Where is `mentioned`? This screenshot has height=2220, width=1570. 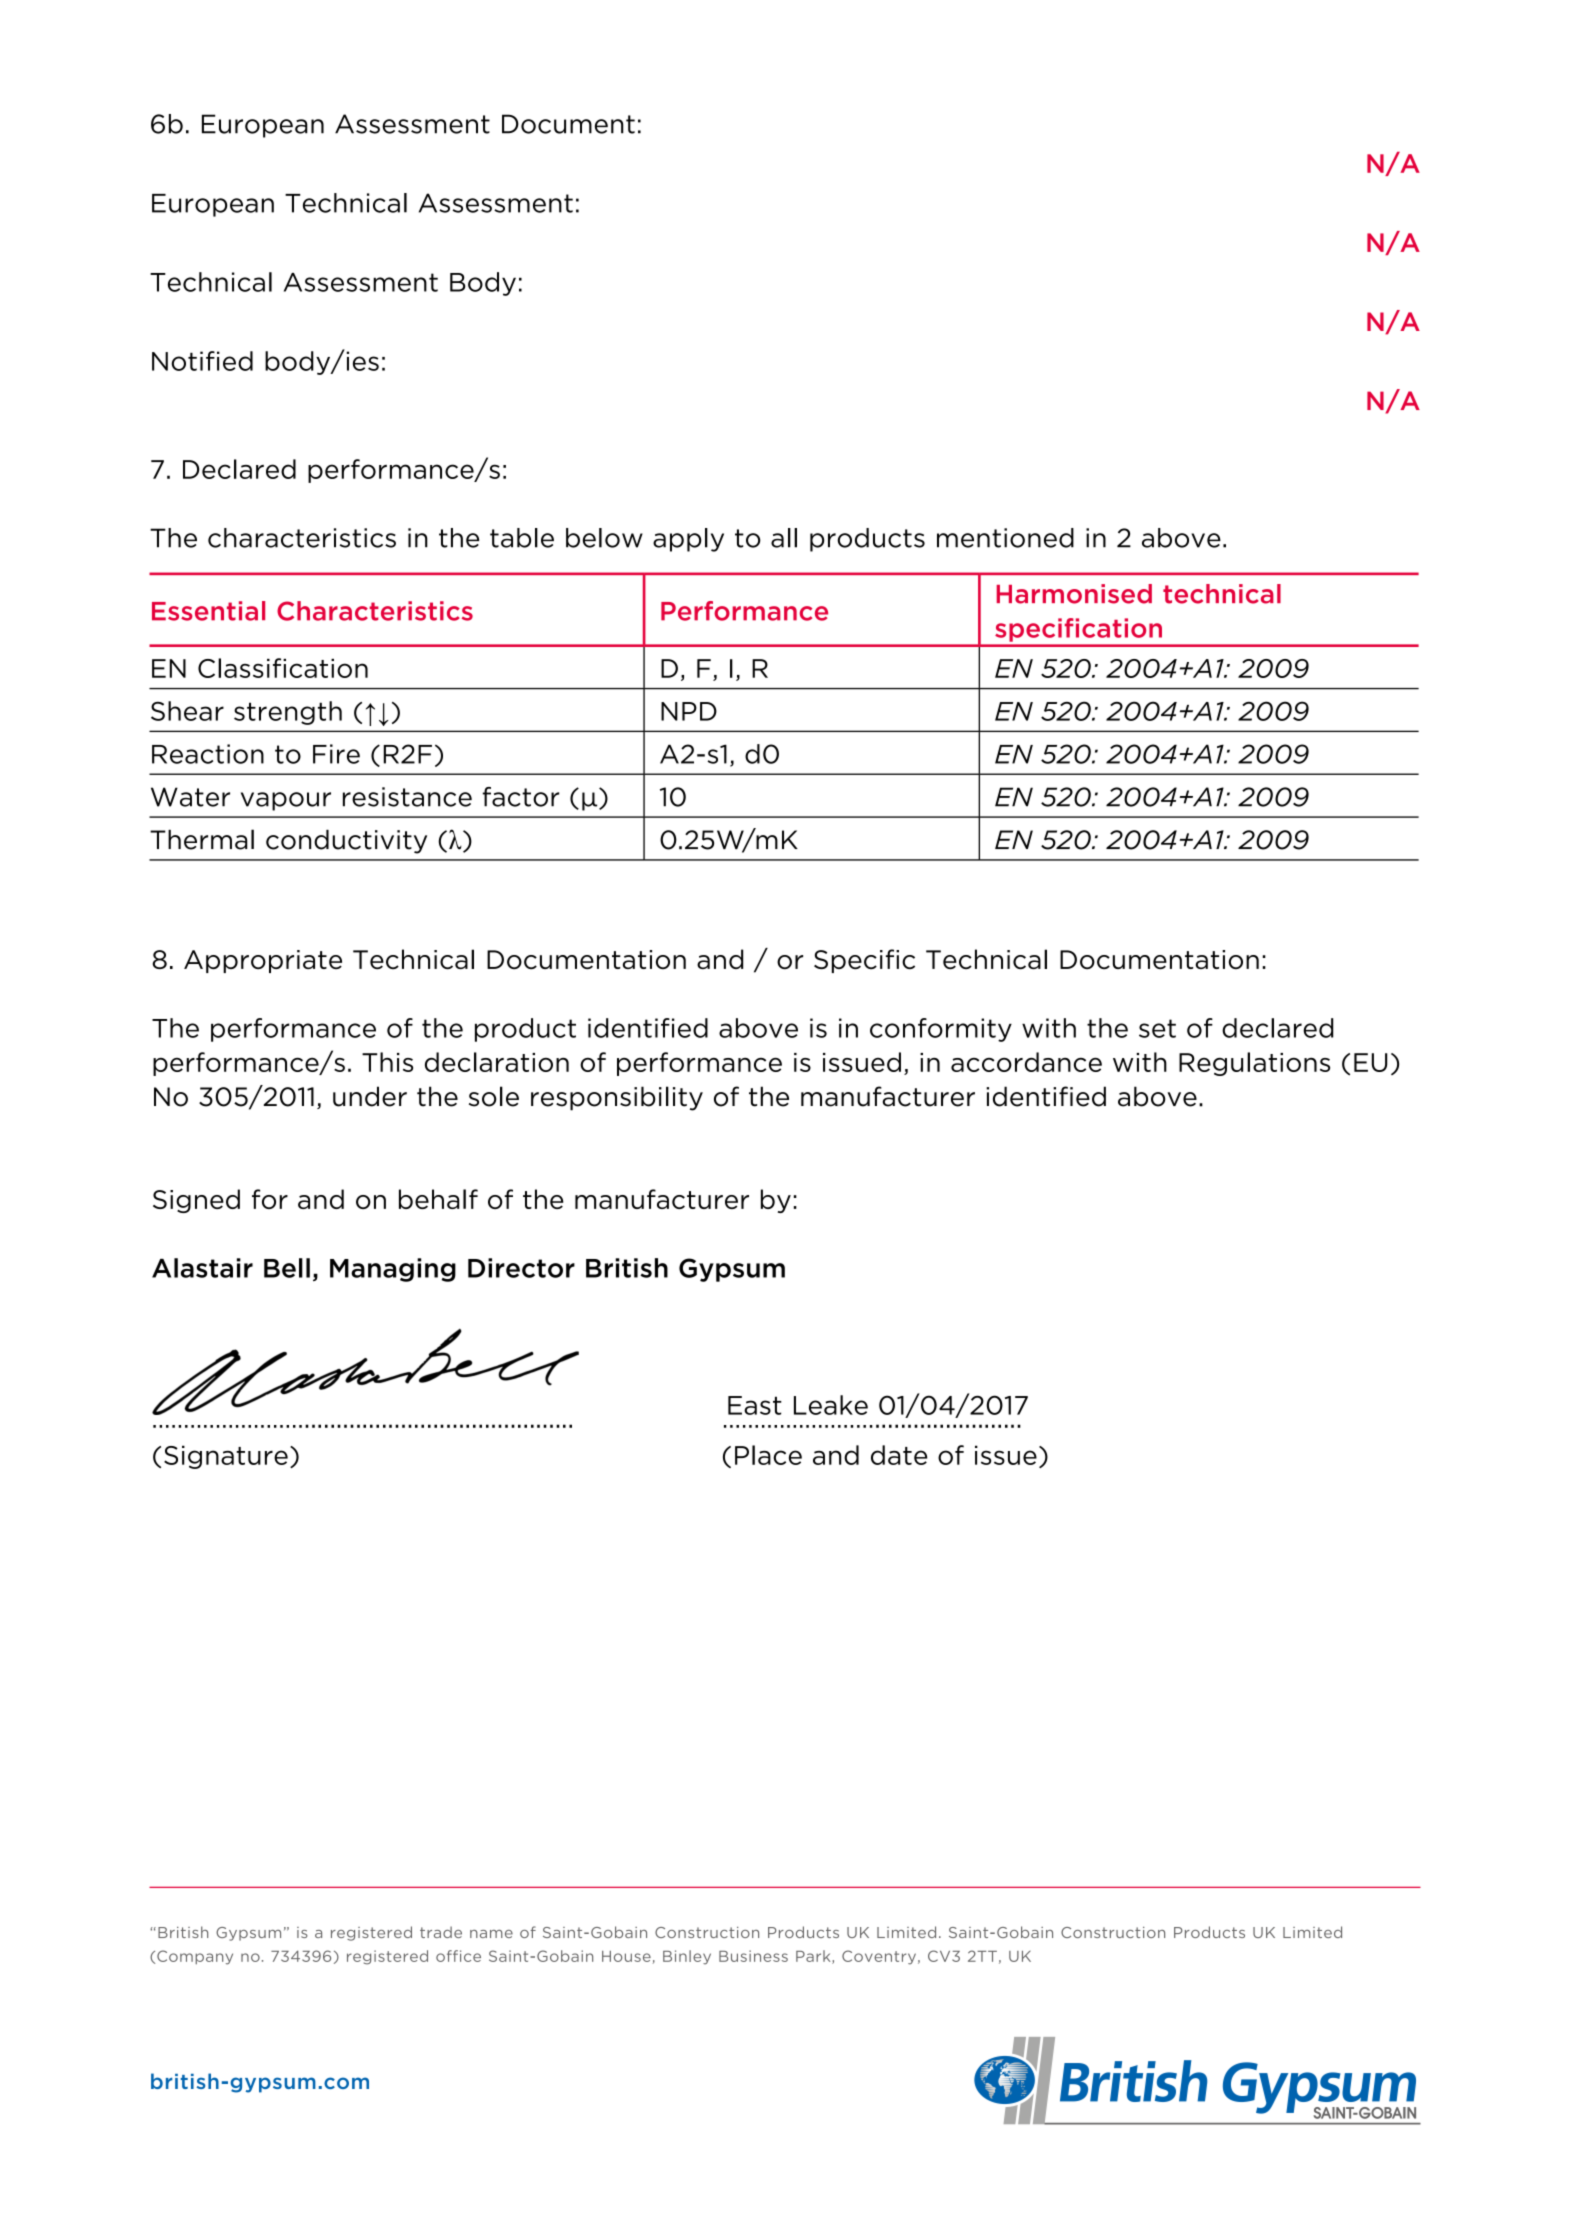 mentioned is located at coordinates (1005, 538).
